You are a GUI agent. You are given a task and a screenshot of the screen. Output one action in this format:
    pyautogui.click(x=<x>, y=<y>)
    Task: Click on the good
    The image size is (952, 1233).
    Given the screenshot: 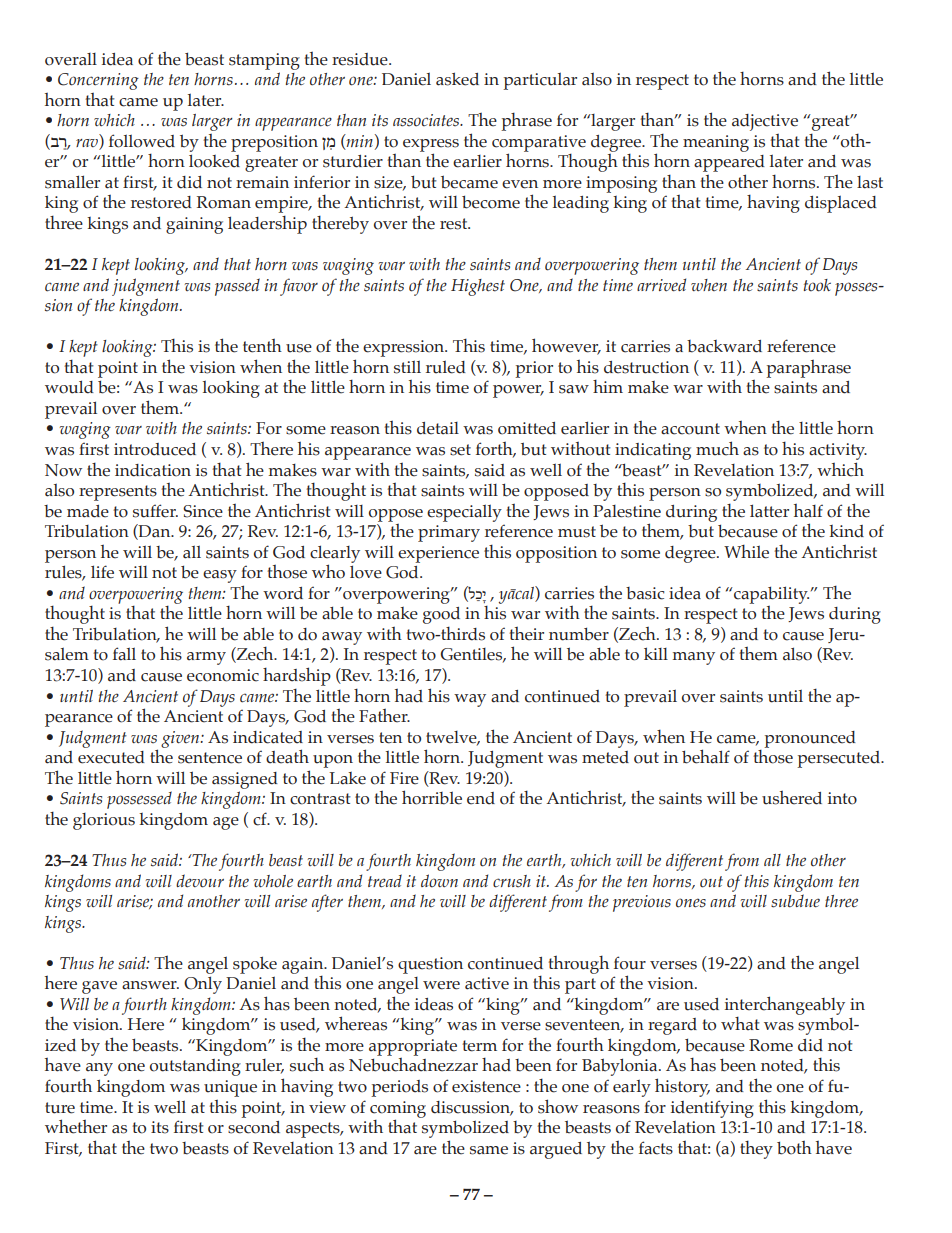 What is the action you would take?
    pyautogui.click(x=441, y=615)
